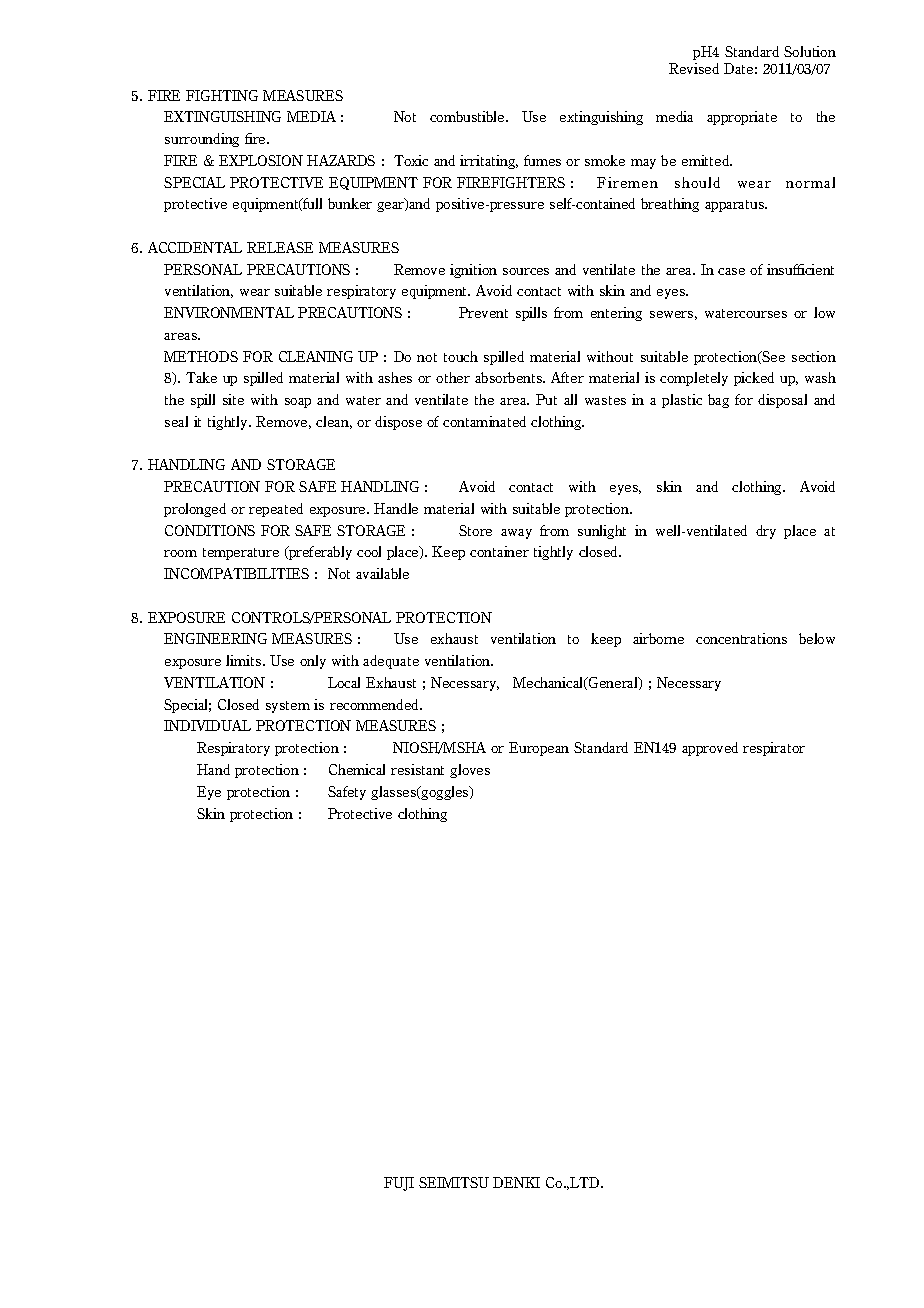 This screenshot has height=1308, width=924. Describe the element at coordinates (399, 1184) in the screenshot. I see `FUJI` at that location.
